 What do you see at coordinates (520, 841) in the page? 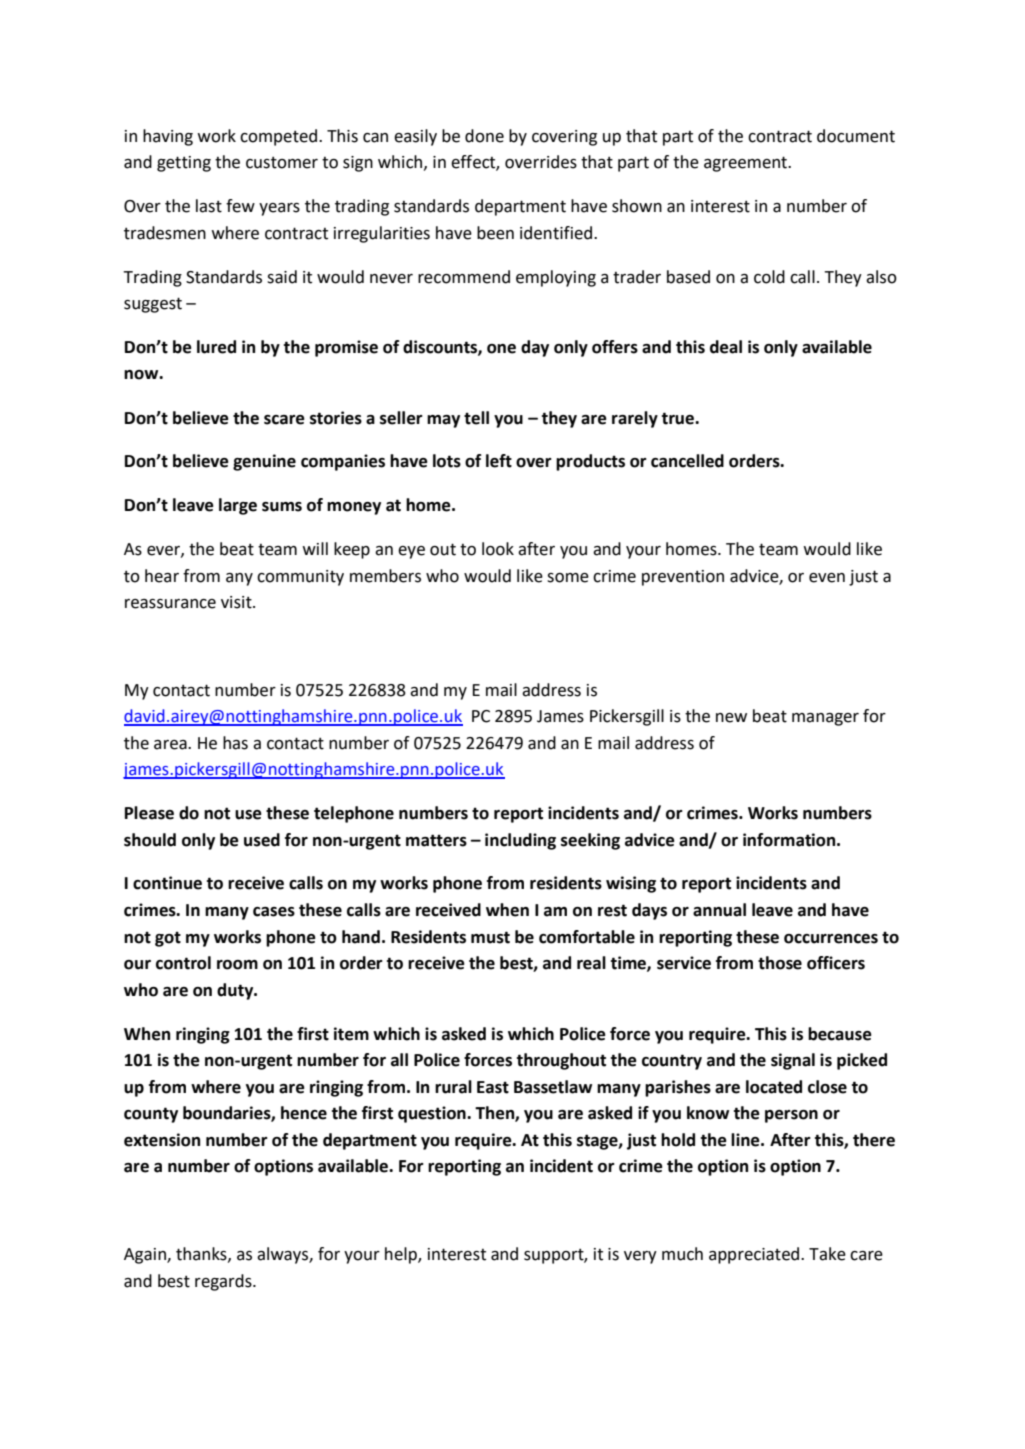
I see `including` at bounding box center [520, 841].
